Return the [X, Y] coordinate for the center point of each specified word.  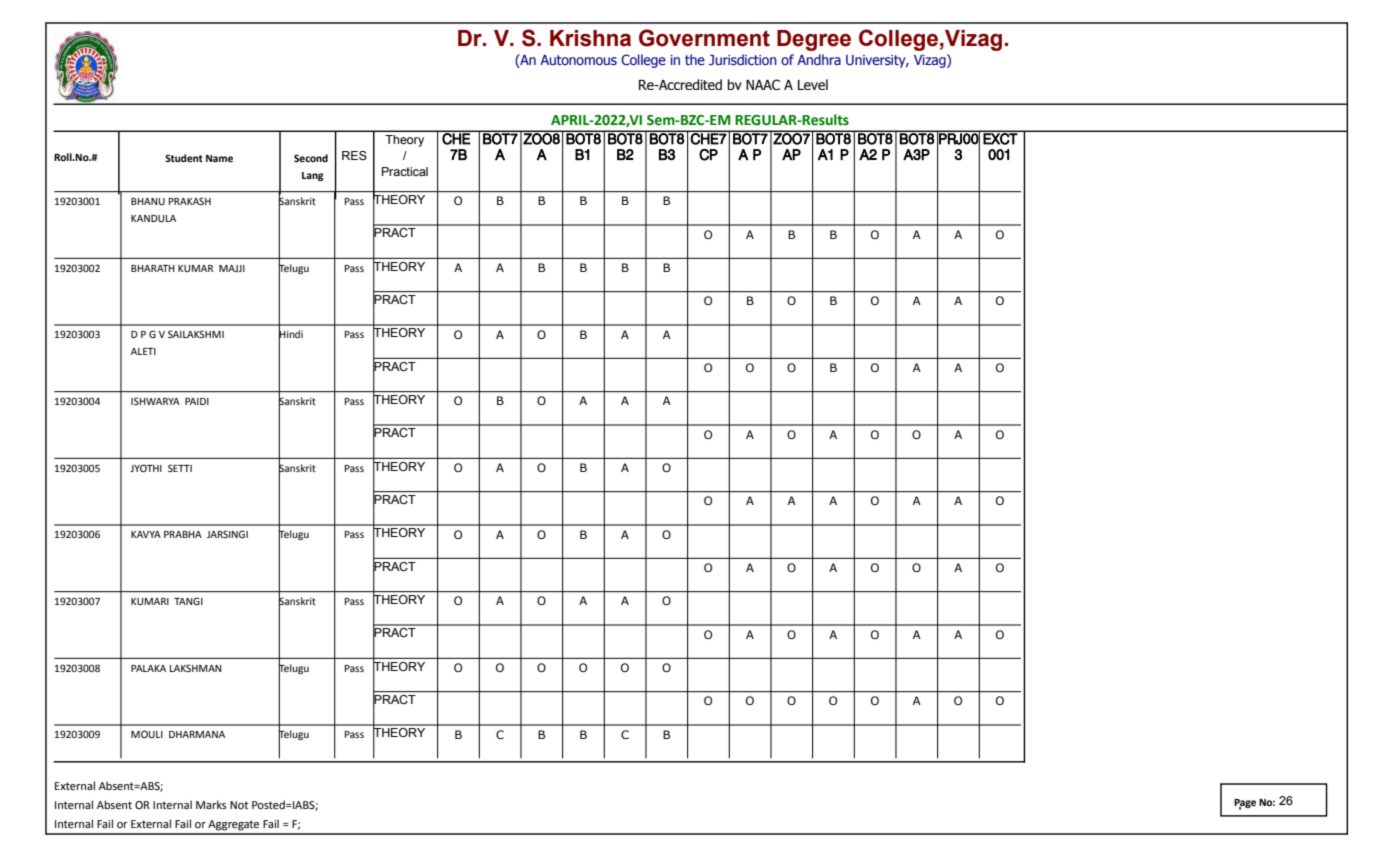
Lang [312, 176]
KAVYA [146, 534]
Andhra [819, 59]
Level [813, 84]
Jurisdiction [743, 59]
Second [311, 158]
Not [239, 805]
